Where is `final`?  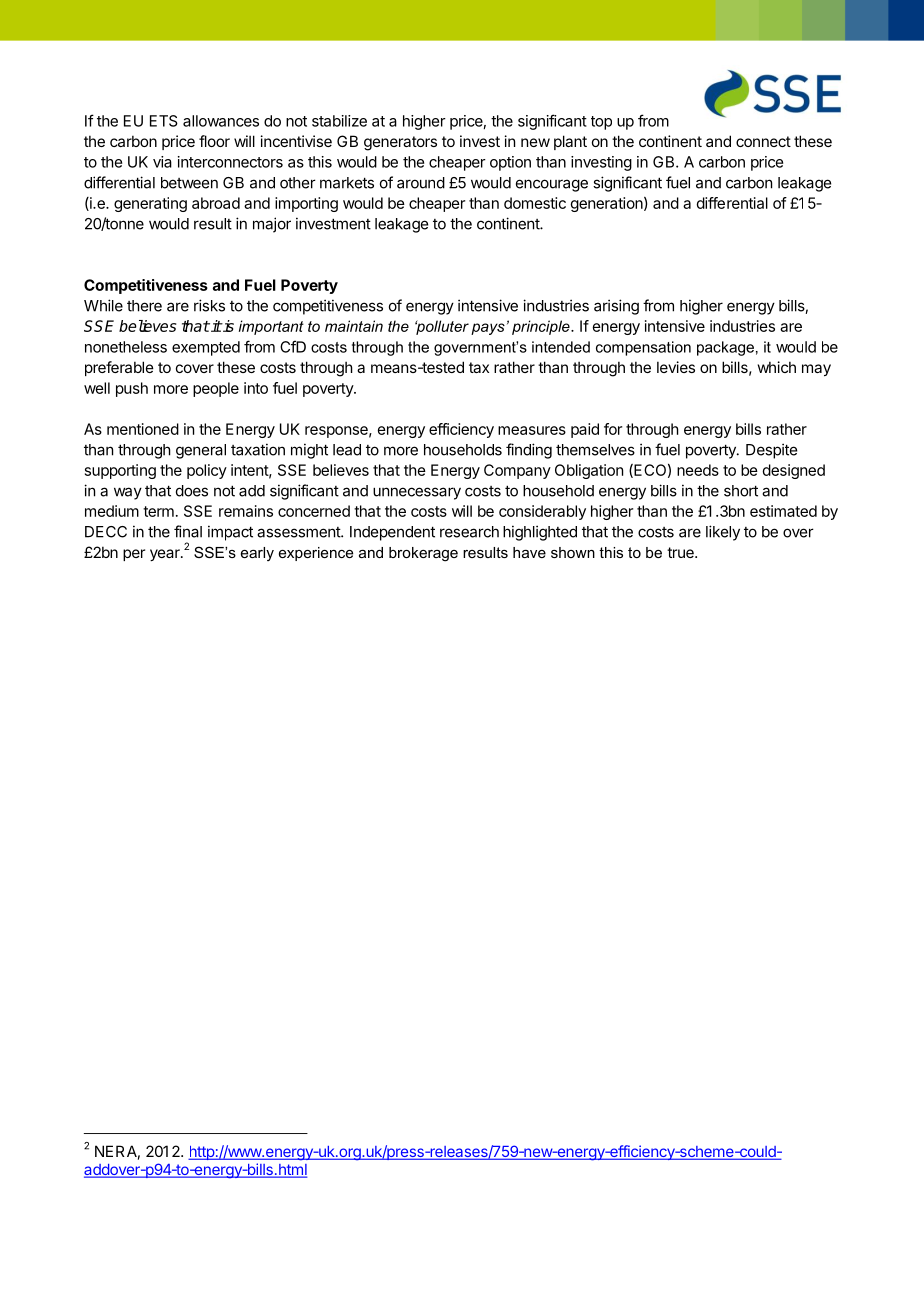 final is located at coordinates (188, 531).
